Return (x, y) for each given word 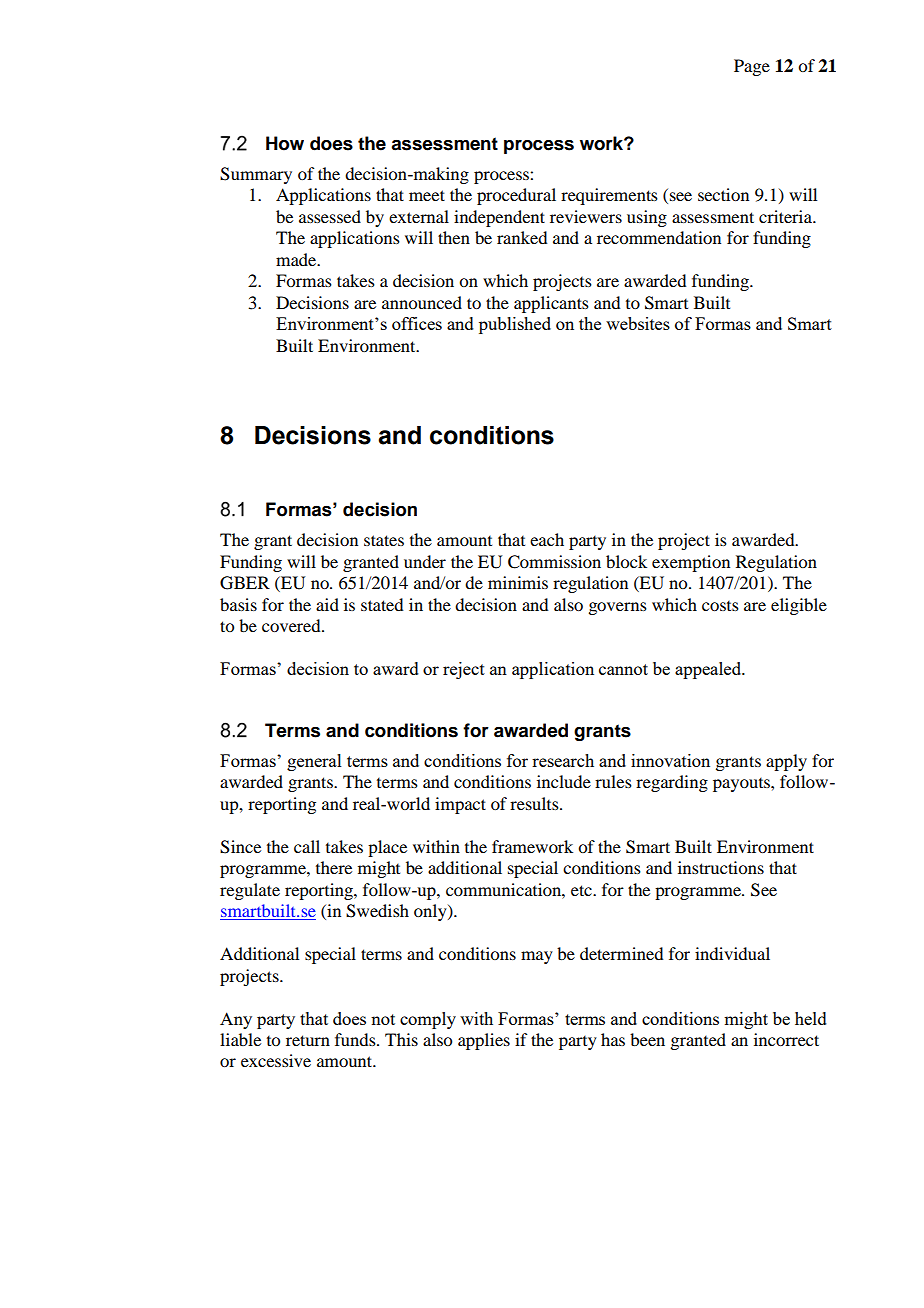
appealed (709, 670)
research (563, 760)
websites (638, 323)
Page (752, 67)
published (515, 325)
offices (417, 323)
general (314, 762)
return (308, 1040)
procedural (516, 196)
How (285, 143)
